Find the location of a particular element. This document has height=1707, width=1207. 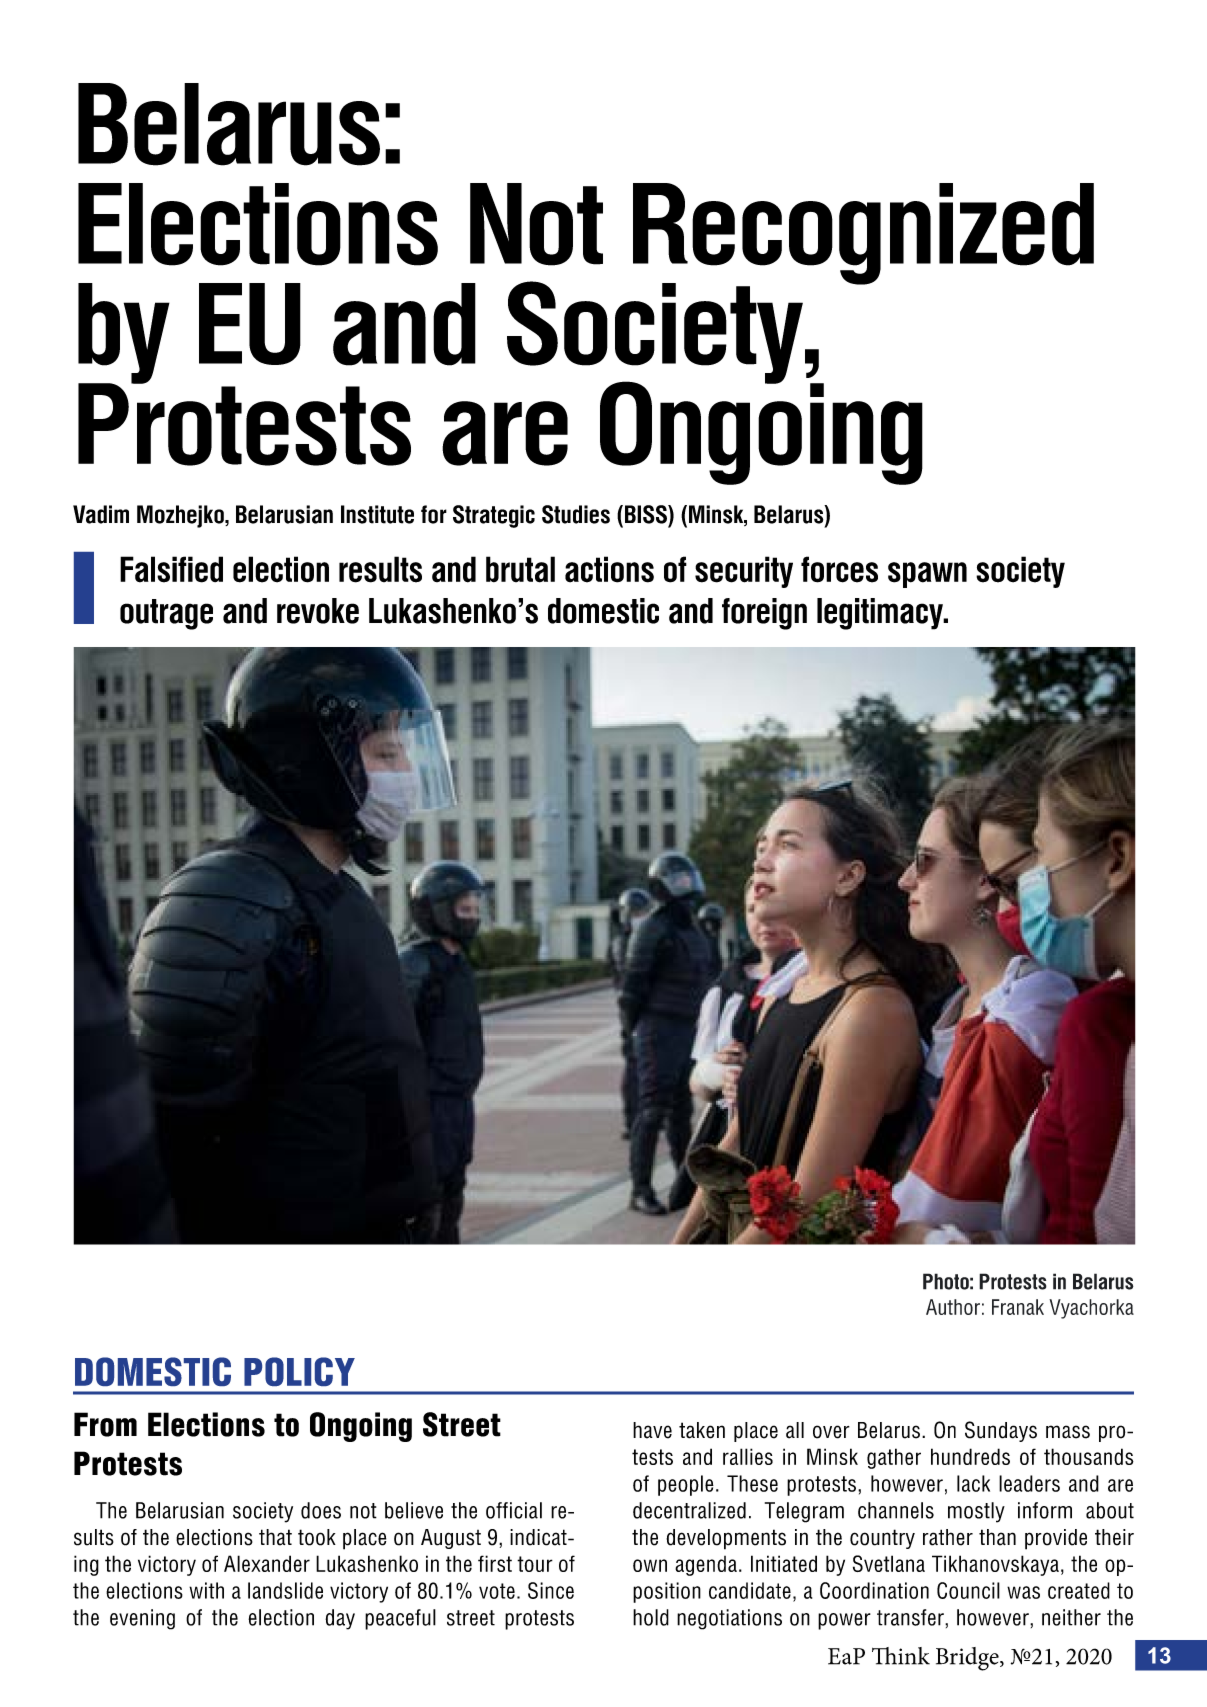

Recognized is located at coordinates (863, 235).
